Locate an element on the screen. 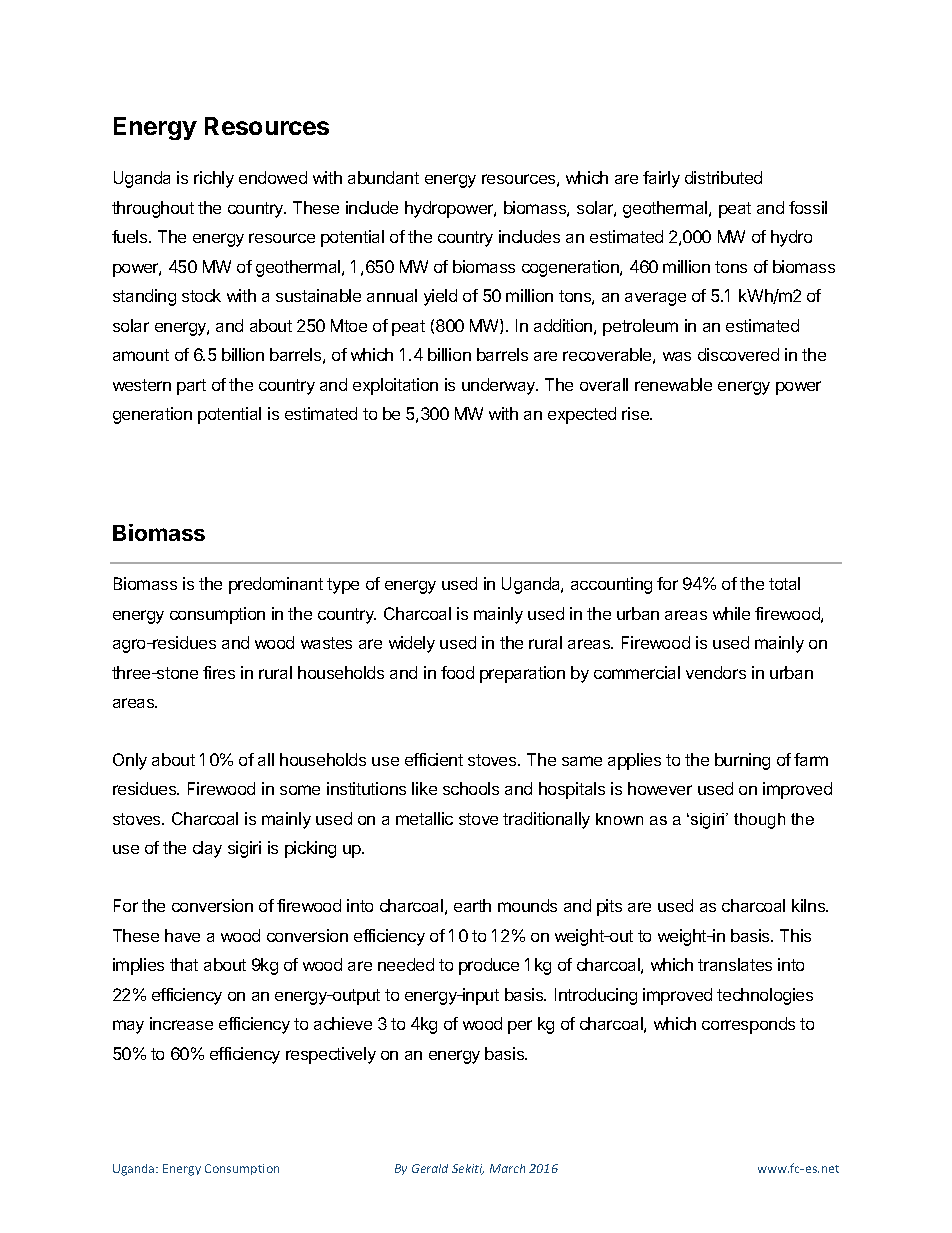 This screenshot has width=952, height=1233. abundant is located at coordinates (383, 177).
